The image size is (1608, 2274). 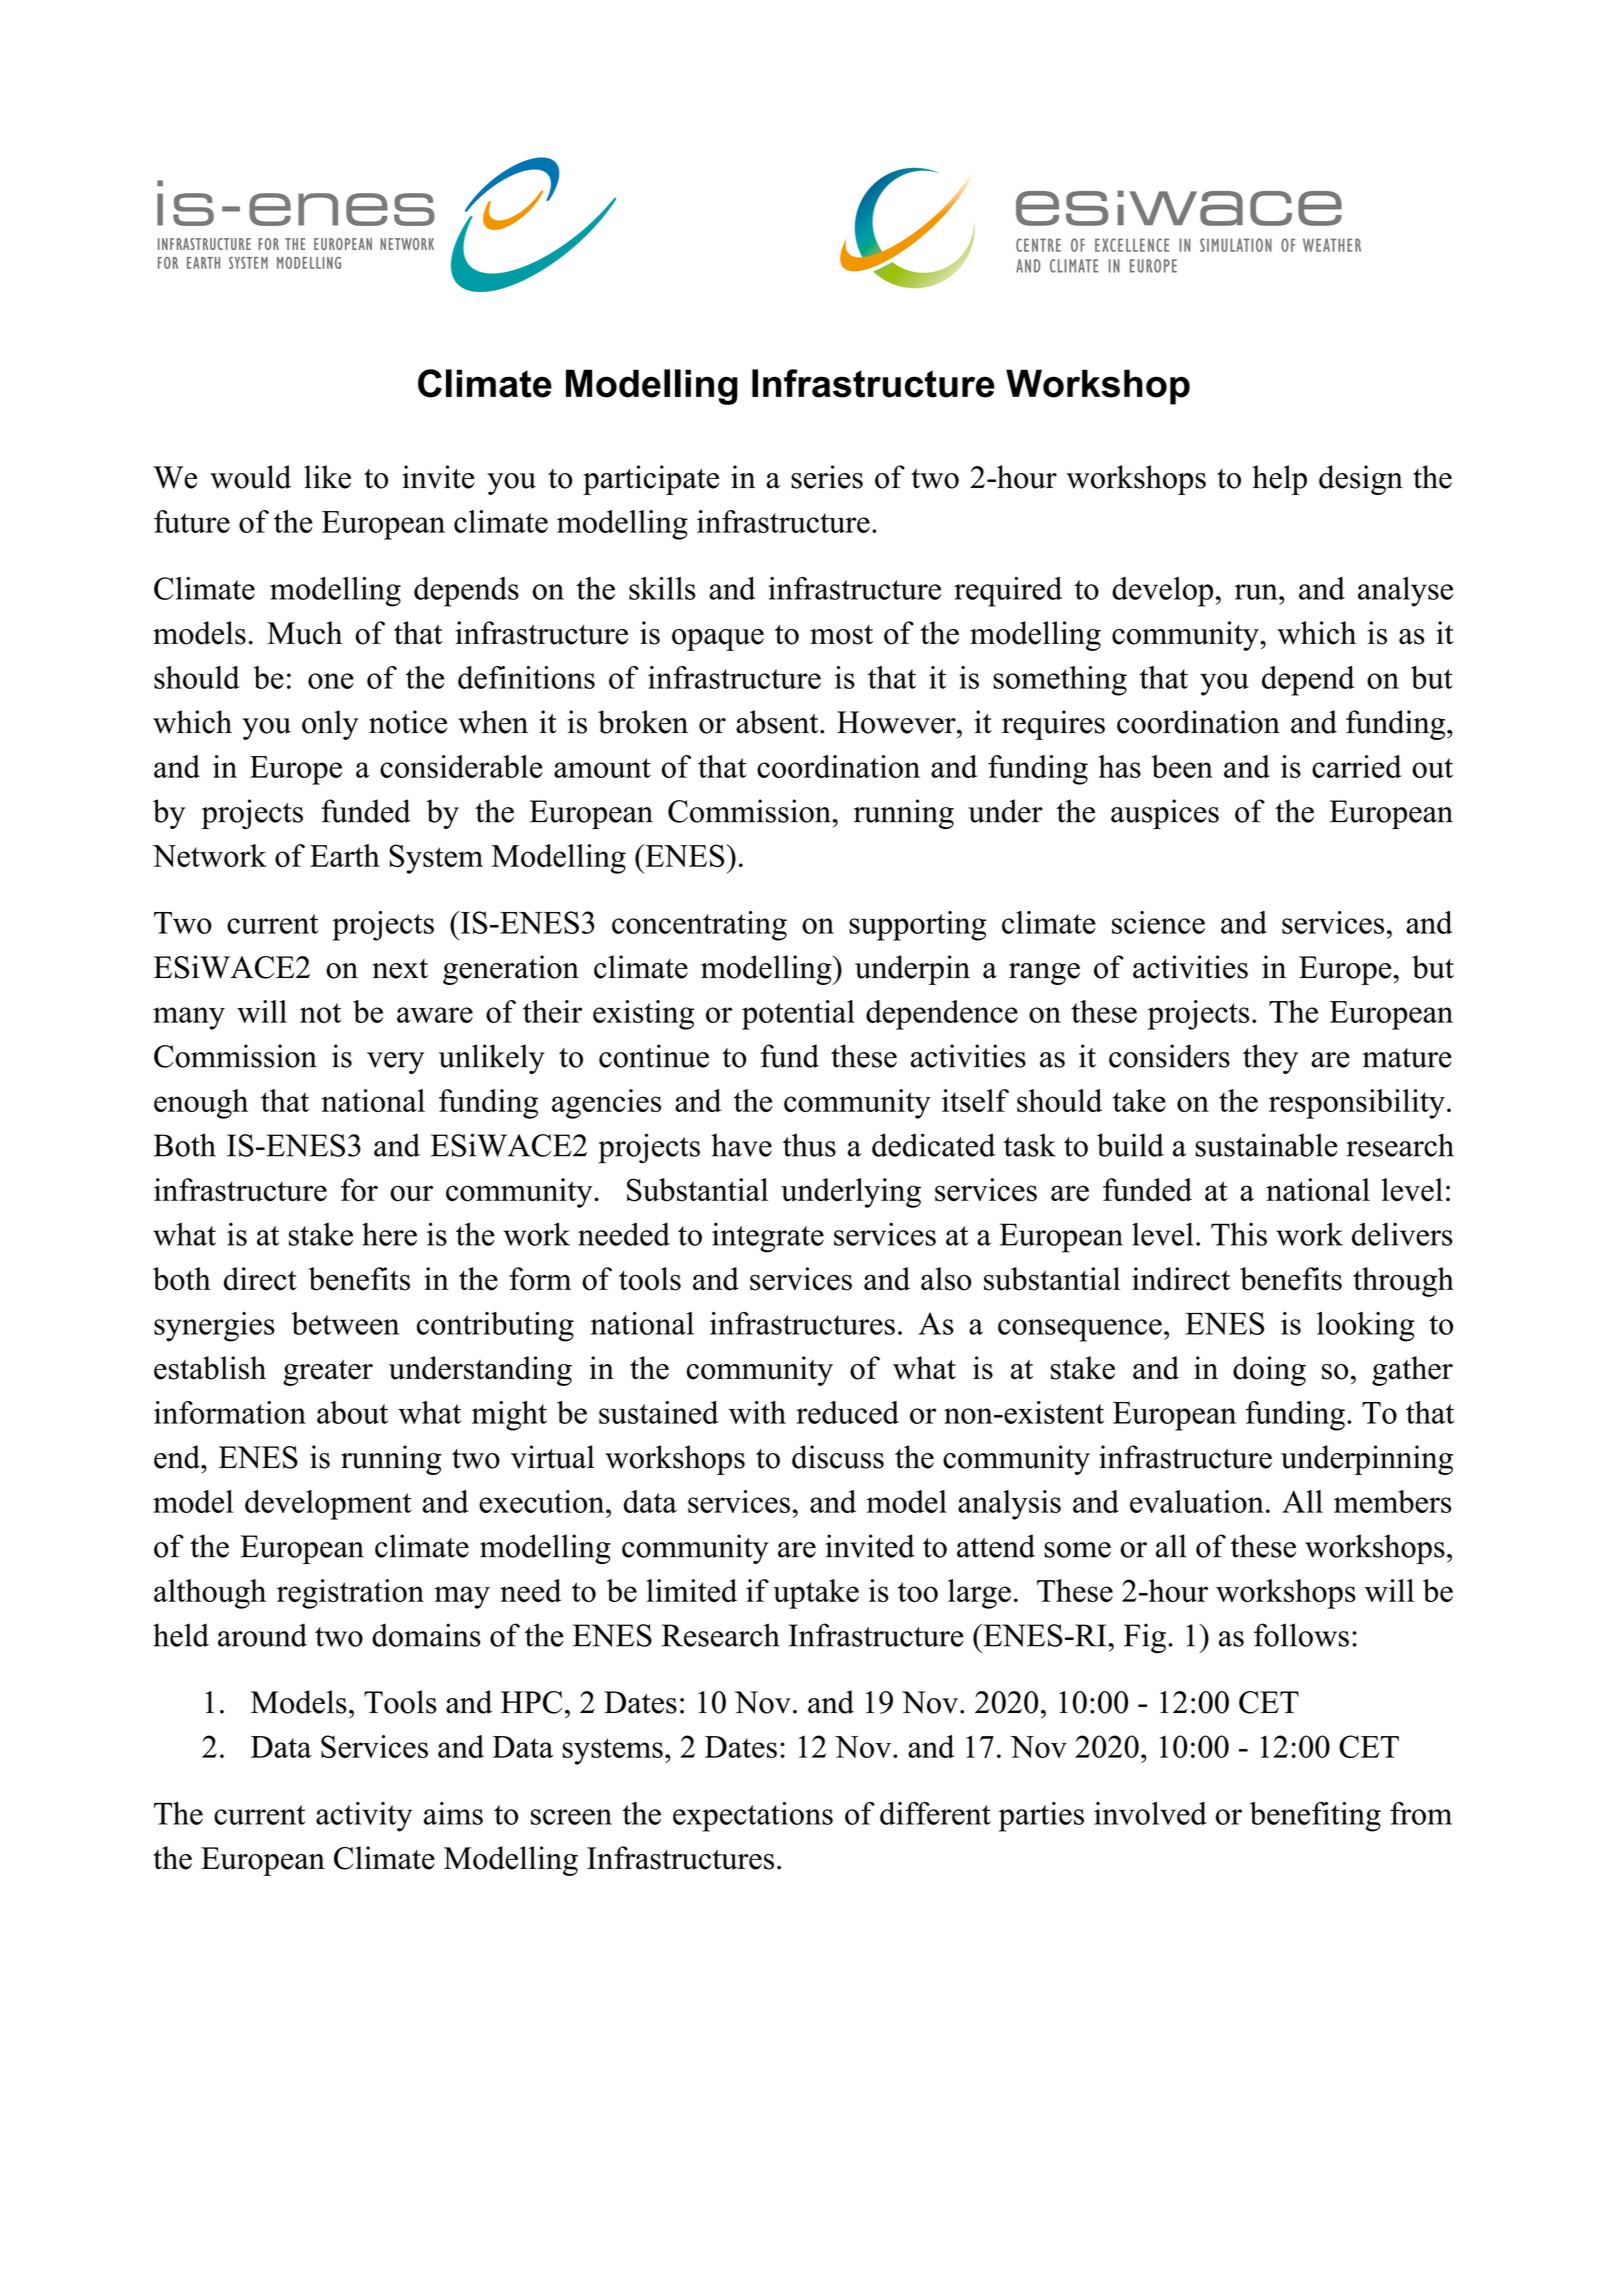 I want to click on enough, so click(x=201, y=1104).
